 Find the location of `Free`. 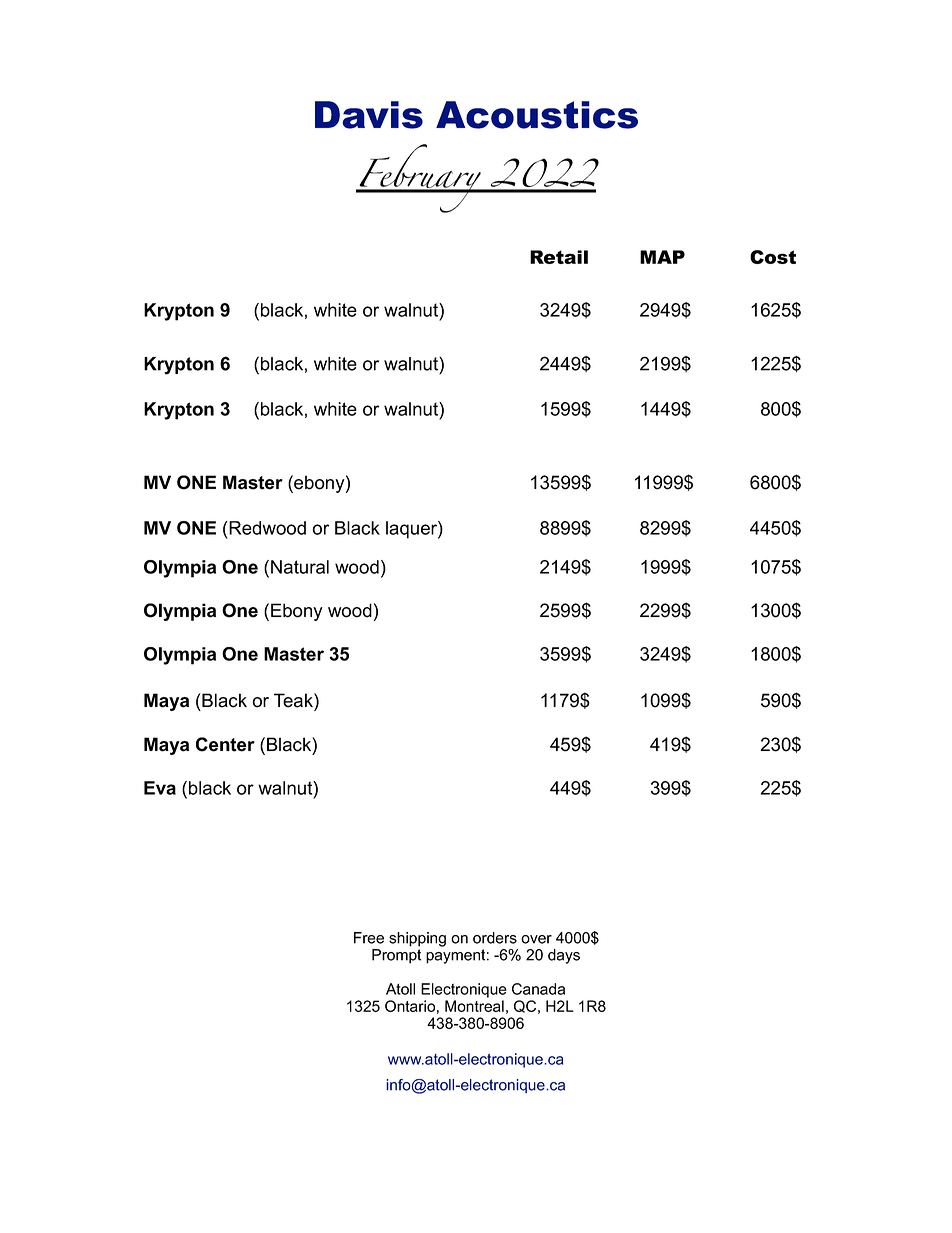

Free is located at coordinates (369, 938).
